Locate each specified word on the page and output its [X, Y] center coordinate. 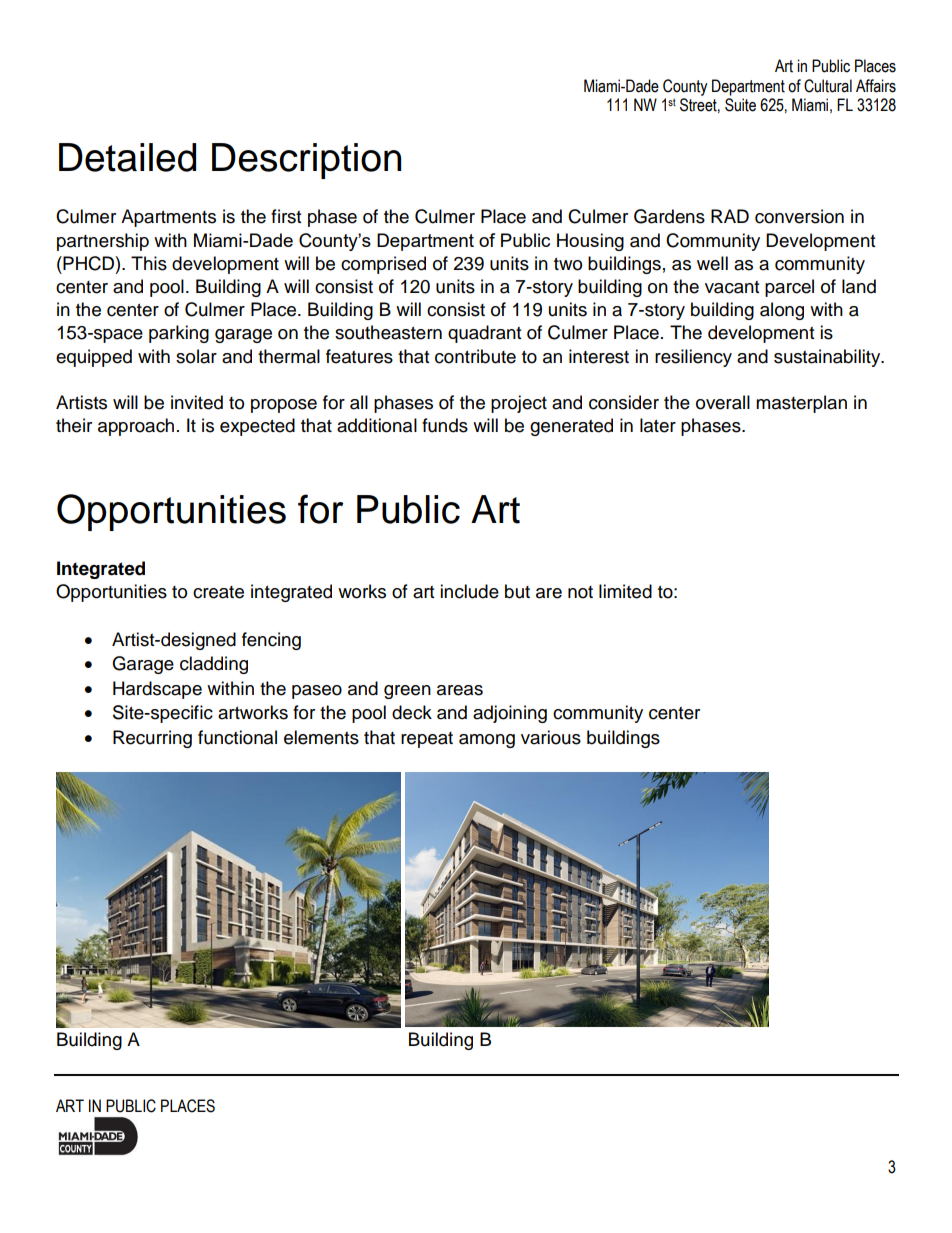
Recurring [152, 739]
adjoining [510, 714]
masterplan [801, 404]
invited [197, 402]
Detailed [127, 157]
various [551, 737]
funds [445, 425]
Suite [740, 105]
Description [306, 161]
